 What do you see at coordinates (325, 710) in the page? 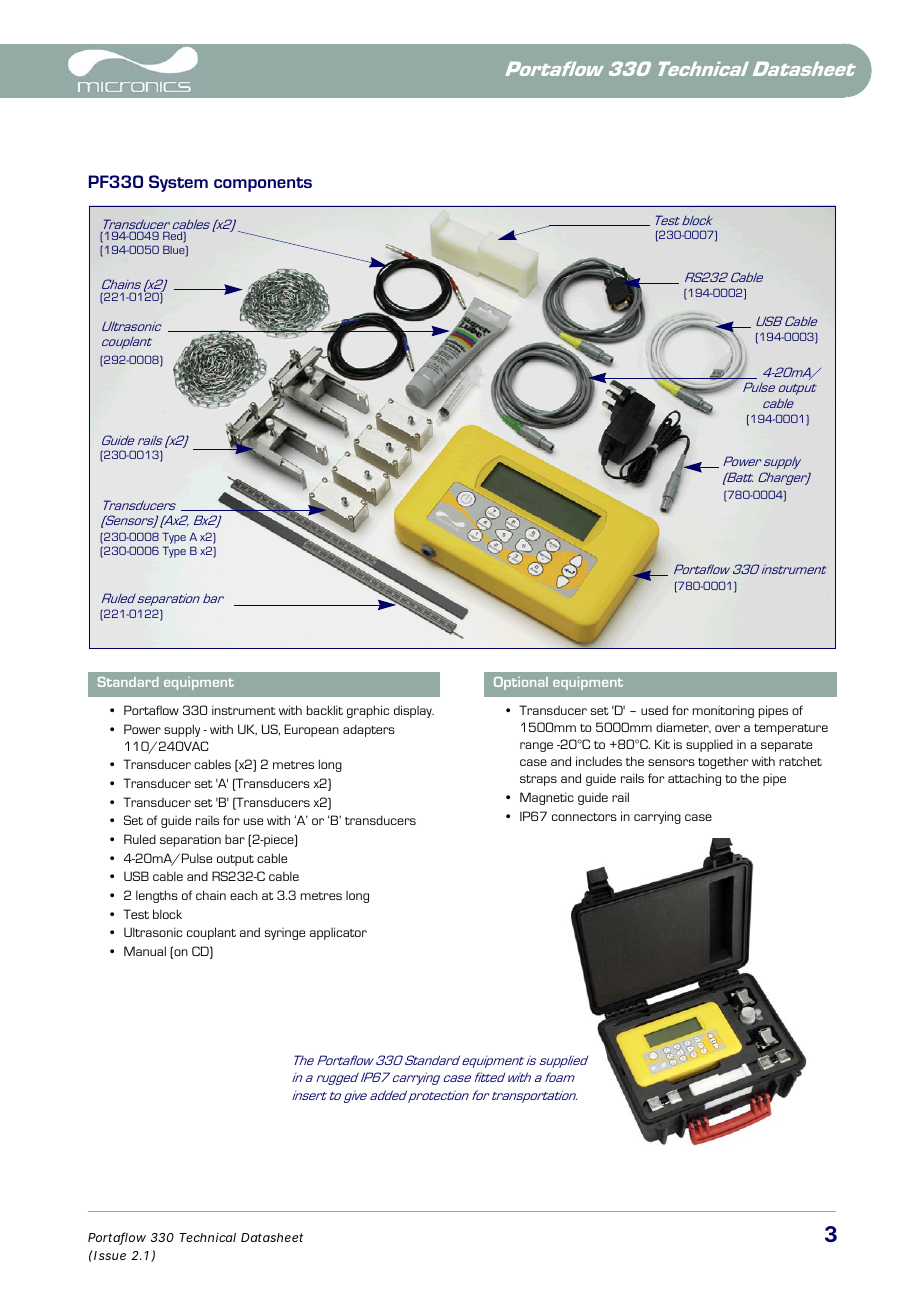
I see `backlit` at bounding box center [325, 710].
